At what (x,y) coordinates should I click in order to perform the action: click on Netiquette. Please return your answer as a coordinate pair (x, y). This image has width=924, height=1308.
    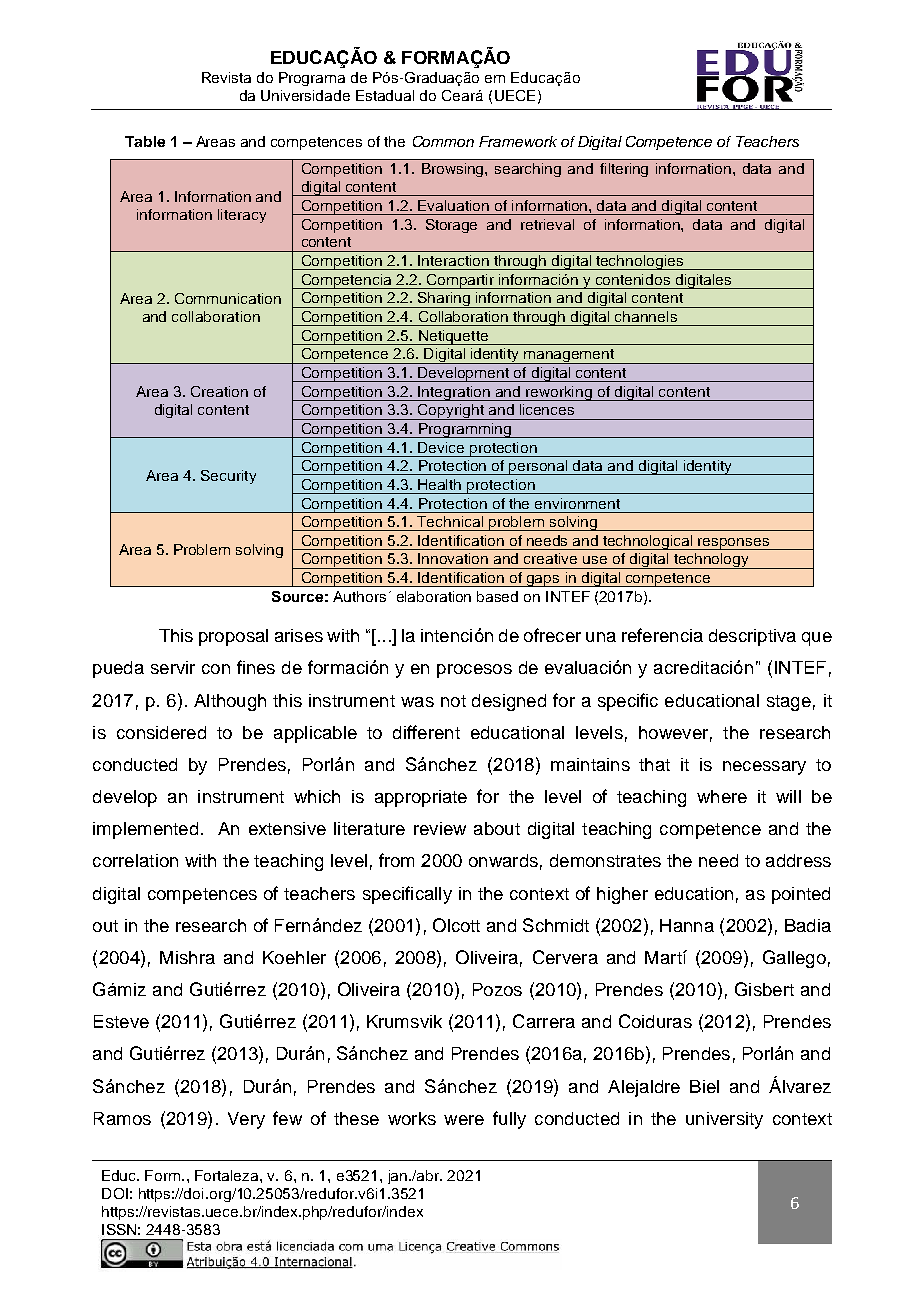
    Looking at the image, I should click on (454, 337).
